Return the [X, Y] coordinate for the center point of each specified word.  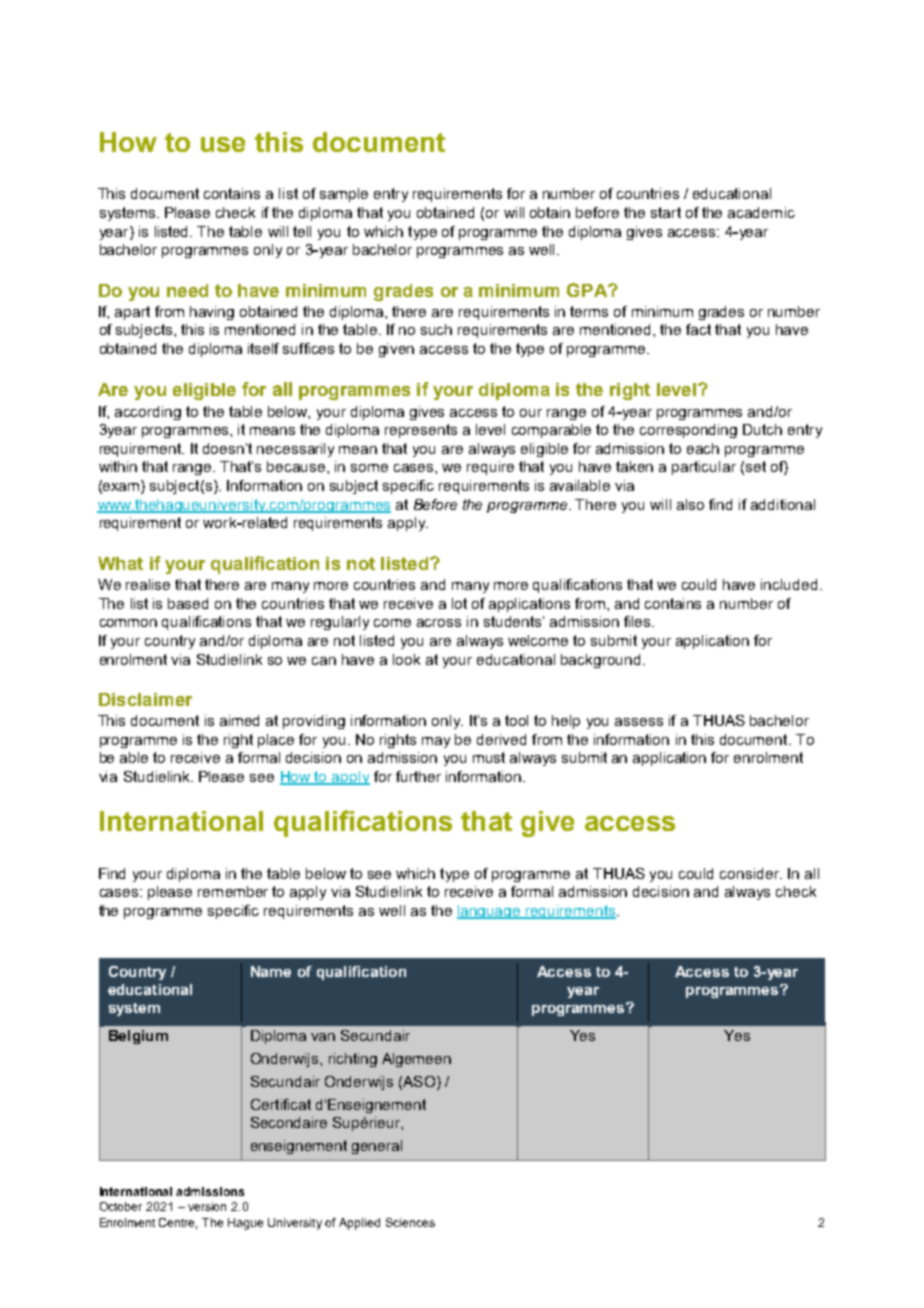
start [666, 212]
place [276, 741]
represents [421, 431]
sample [344, 195]
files [638, 621]
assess [639, 722]
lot [459, 603]
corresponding [688, 431]
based [188, 603]
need [187, 290]
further [418, 776]
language [490, 912]
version [207, 1206]
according [148, 413]
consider [751, 873]
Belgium [138, 1037]
